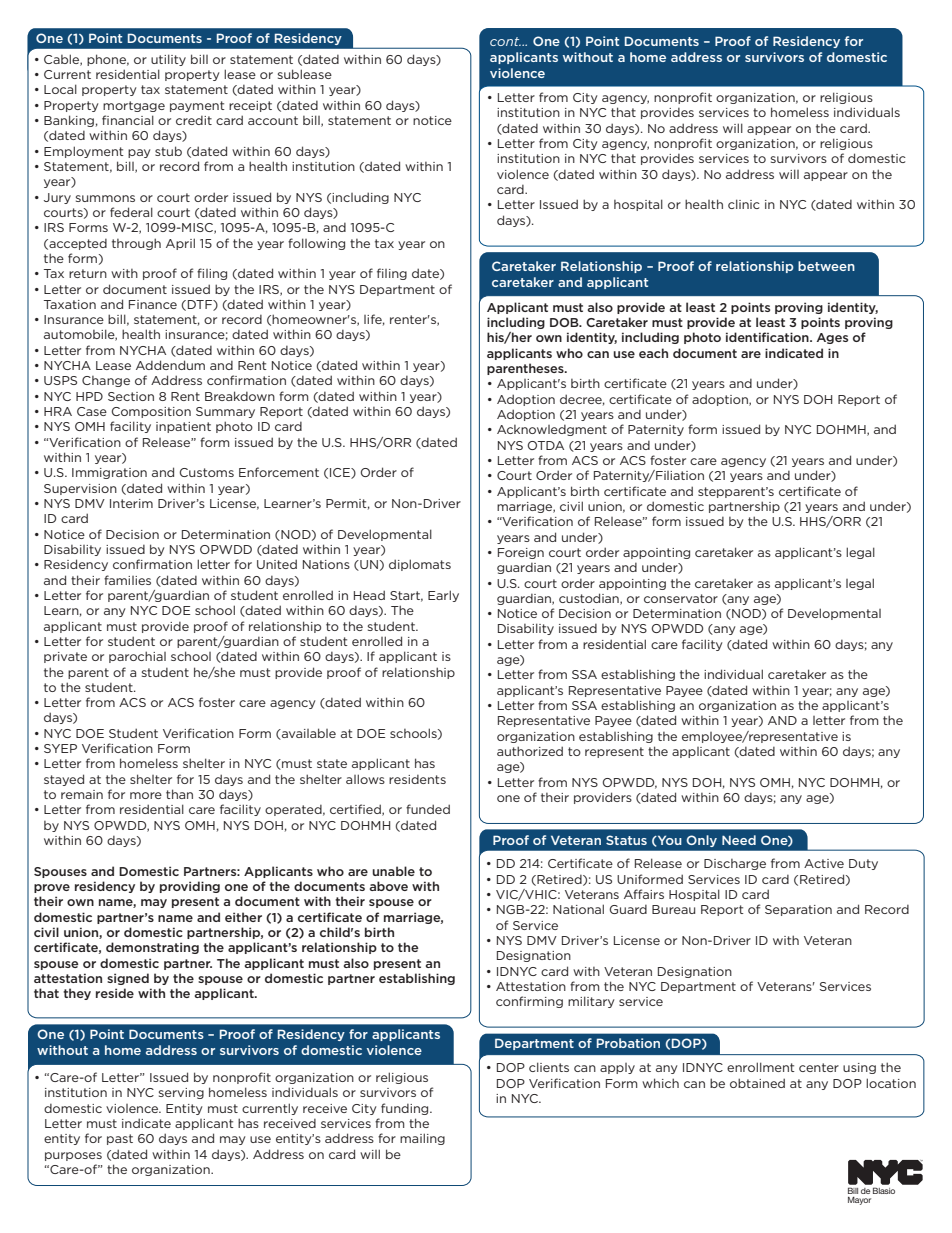 This document has height=1233, width=952. What do you see at coordinates (137, 657) in the document?
I see `parochial` at bounding box center [137, 657].
